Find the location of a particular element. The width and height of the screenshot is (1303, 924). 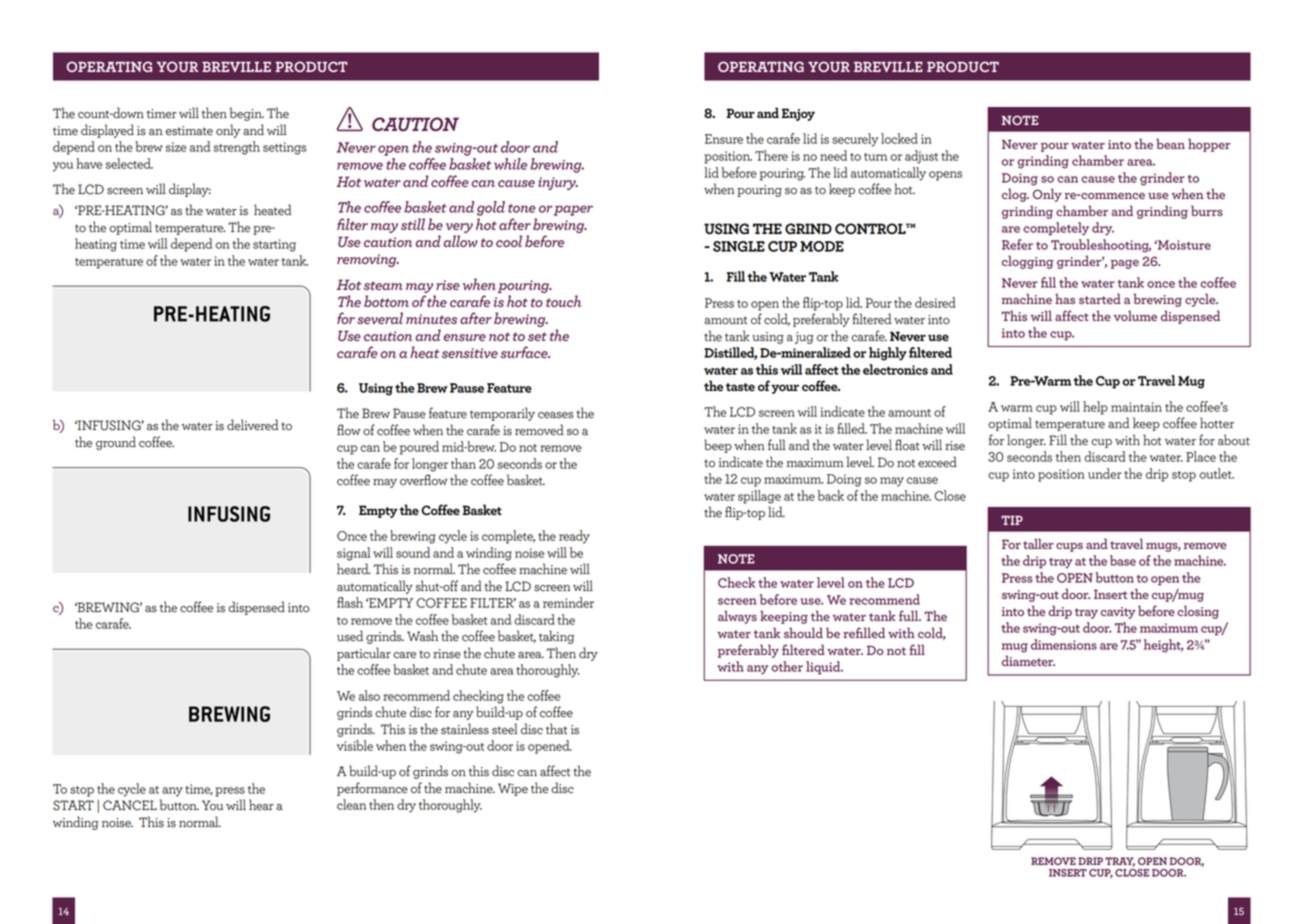

always is located at coordinates (737, 617).
